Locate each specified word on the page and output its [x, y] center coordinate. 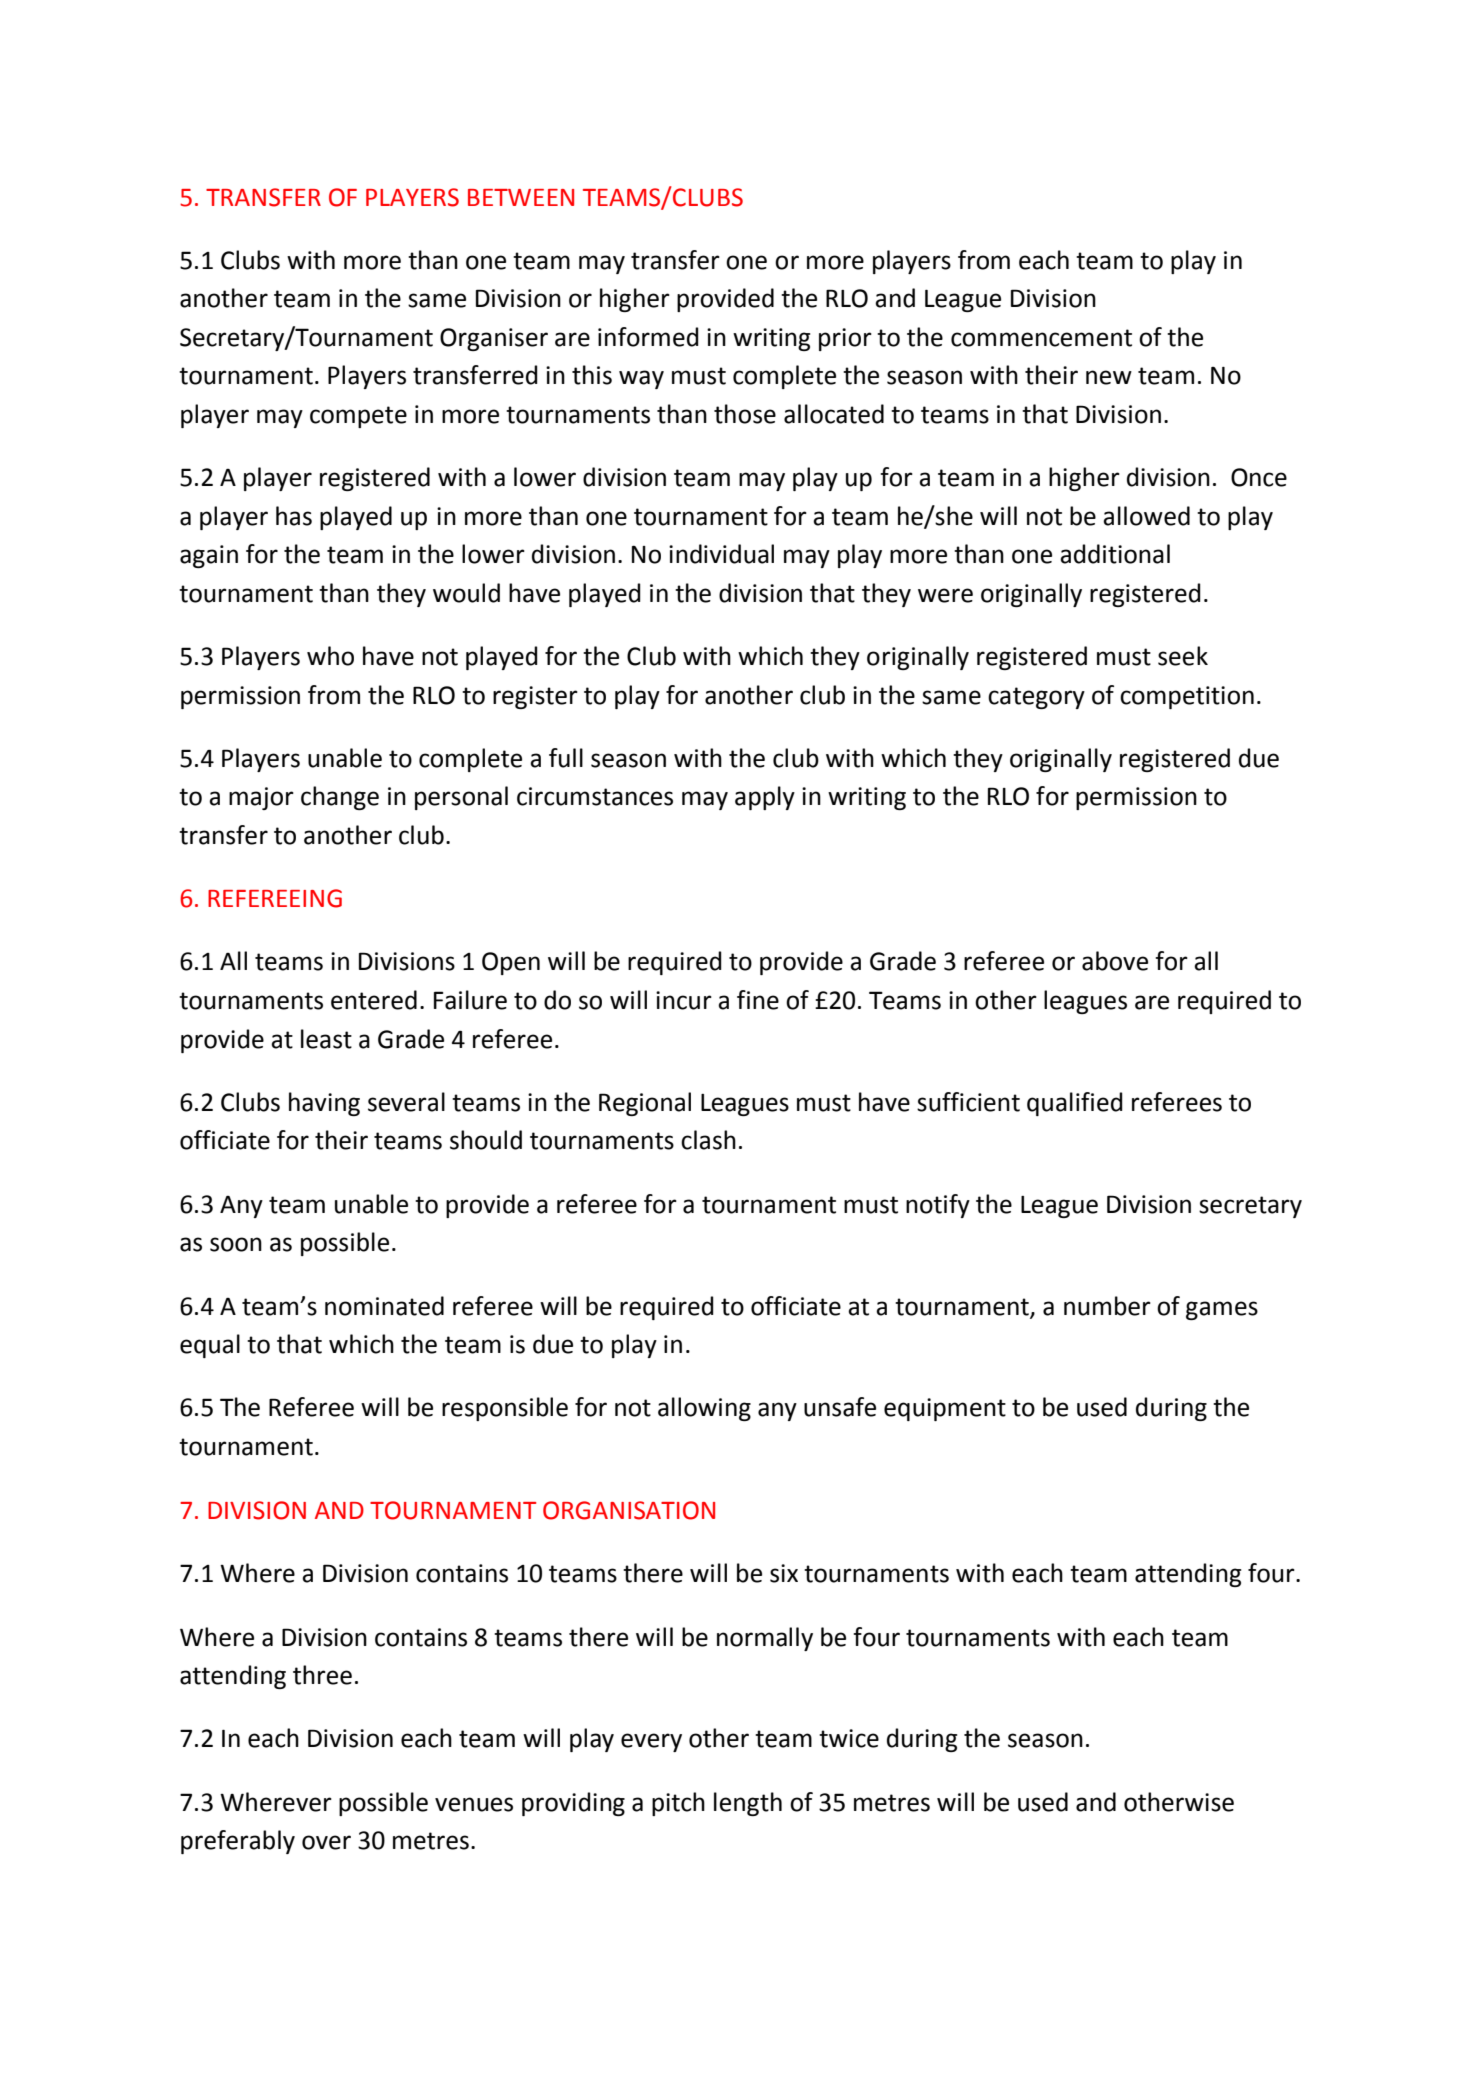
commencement [1041, 338]
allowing [704, 1409]
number [1107, 1306]
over [326, 1842]
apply [765, 798]
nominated [384, 1306]
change [340, 798]
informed [648, 337]
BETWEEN [521, 197]
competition [1187, 697]
